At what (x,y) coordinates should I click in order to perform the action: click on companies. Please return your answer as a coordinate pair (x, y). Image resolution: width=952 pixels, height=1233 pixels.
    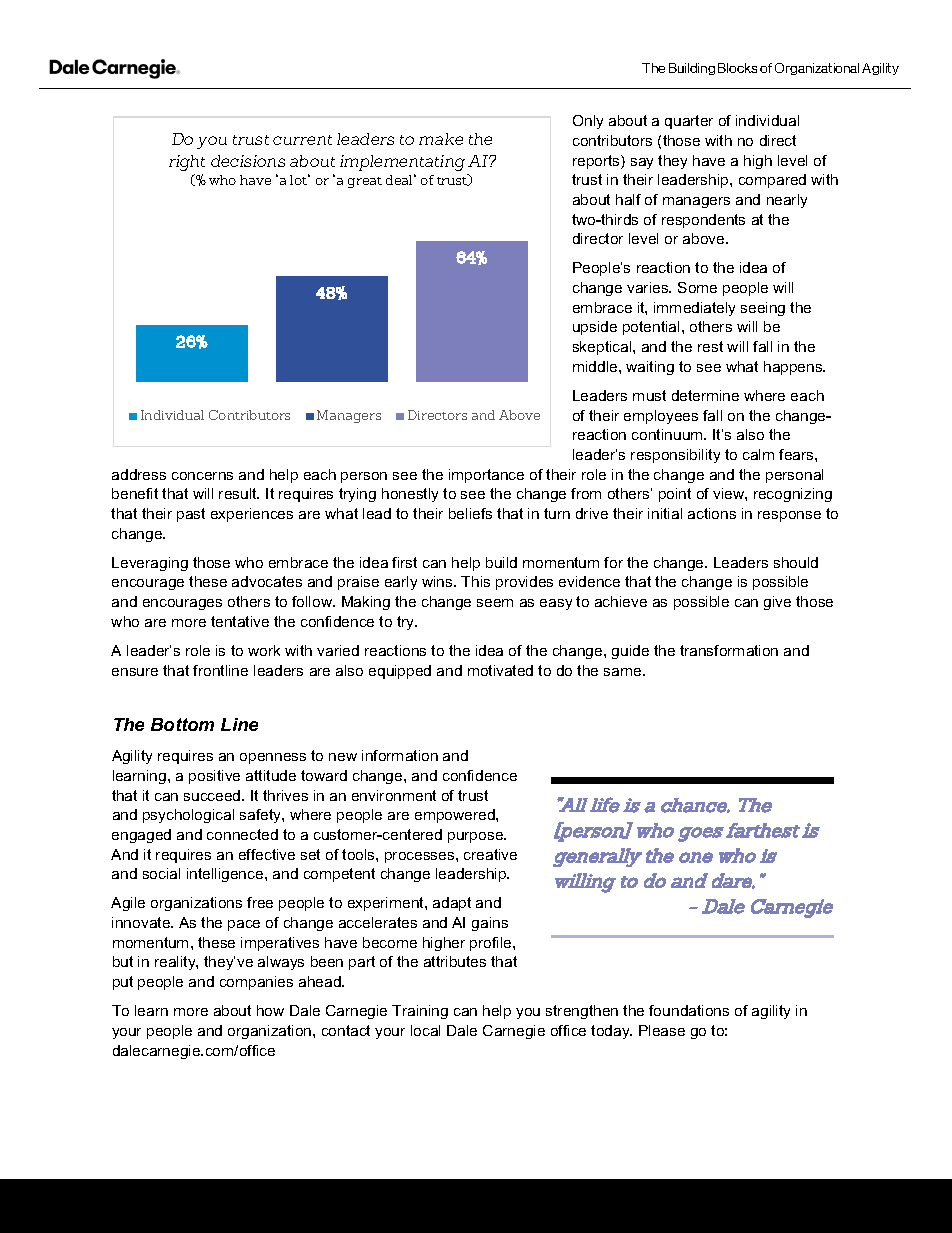
    Looking at the image, I should click on (256, 983).
